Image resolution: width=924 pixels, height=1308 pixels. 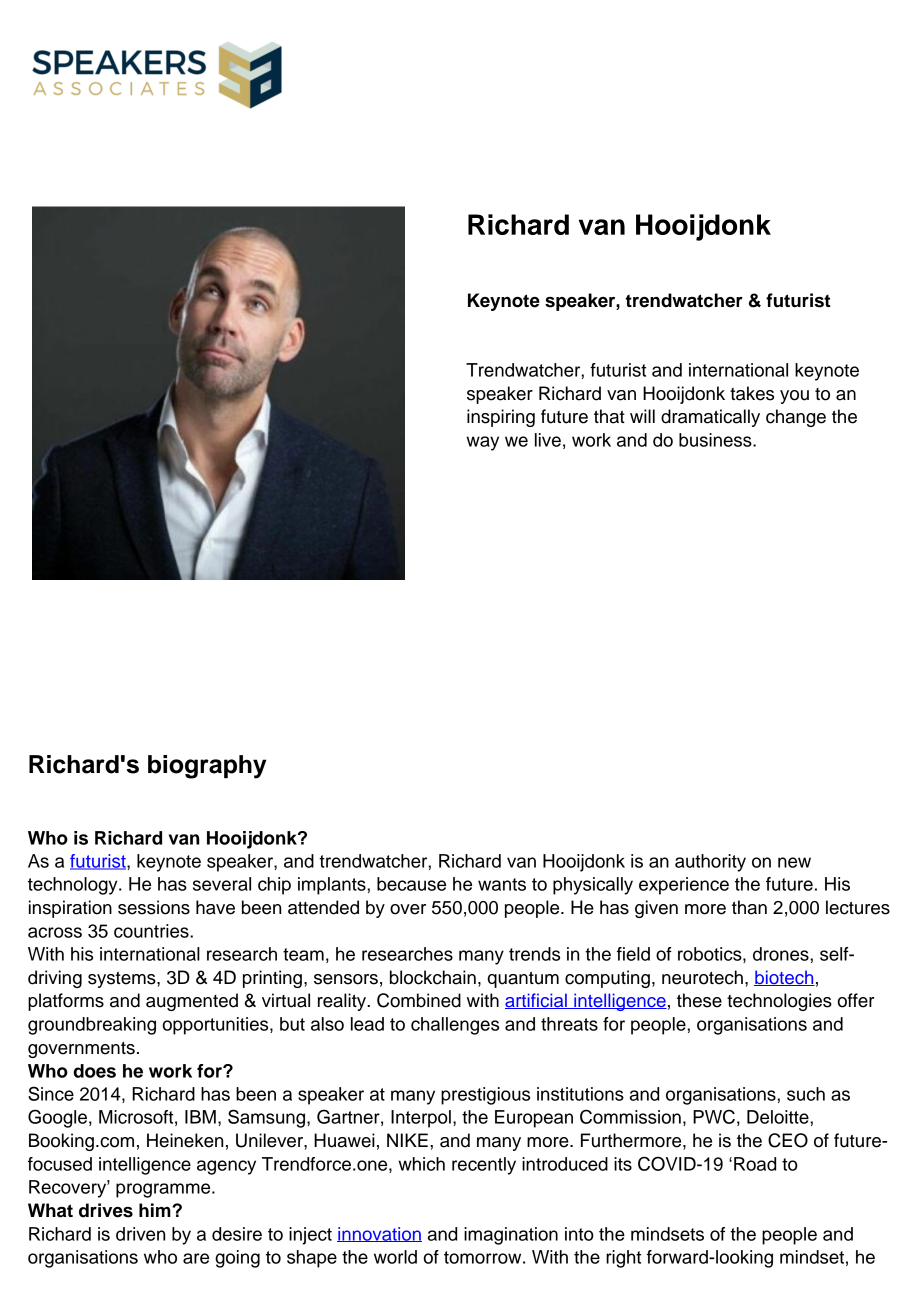 I want to click on change, so click(x=796, y=418).
